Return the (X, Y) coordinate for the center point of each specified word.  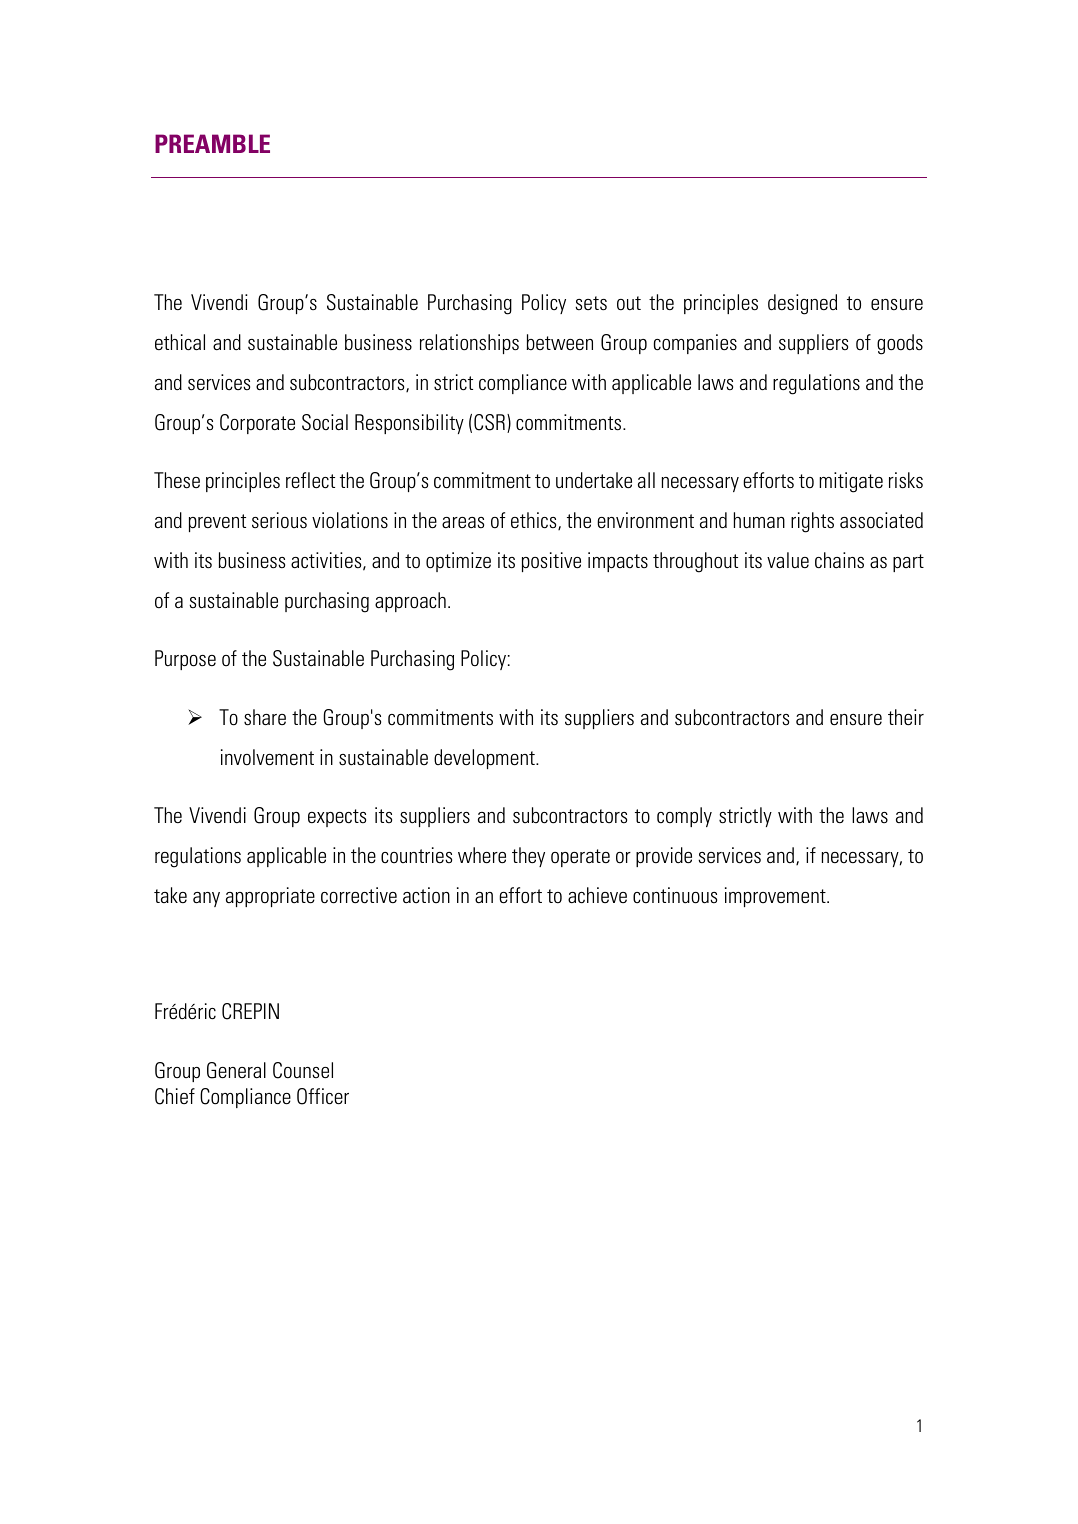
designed (802, 304)
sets (591, 303)
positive (551, 562)
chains (839, 560)
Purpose (185, 660)
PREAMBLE (212, 143)
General (236, 1070)
